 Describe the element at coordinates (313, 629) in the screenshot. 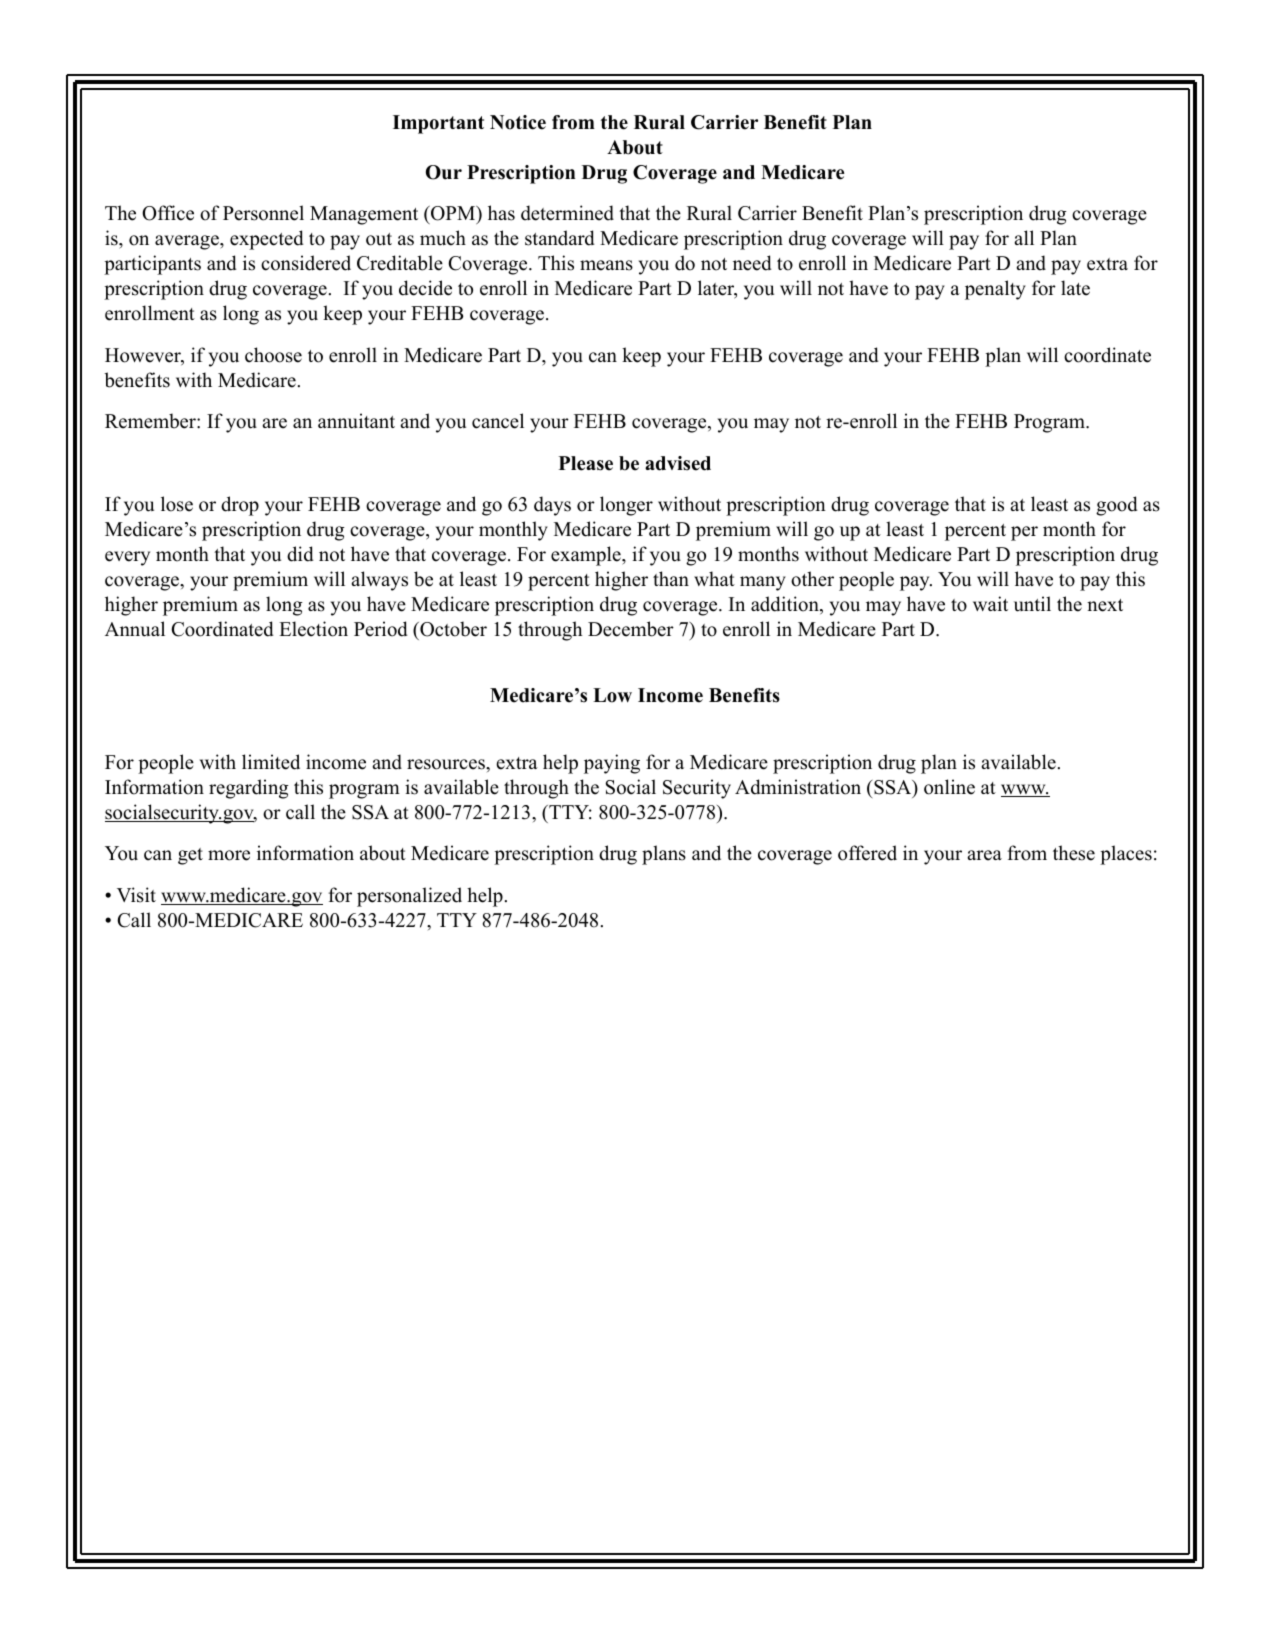

I see `Election` at that location.
